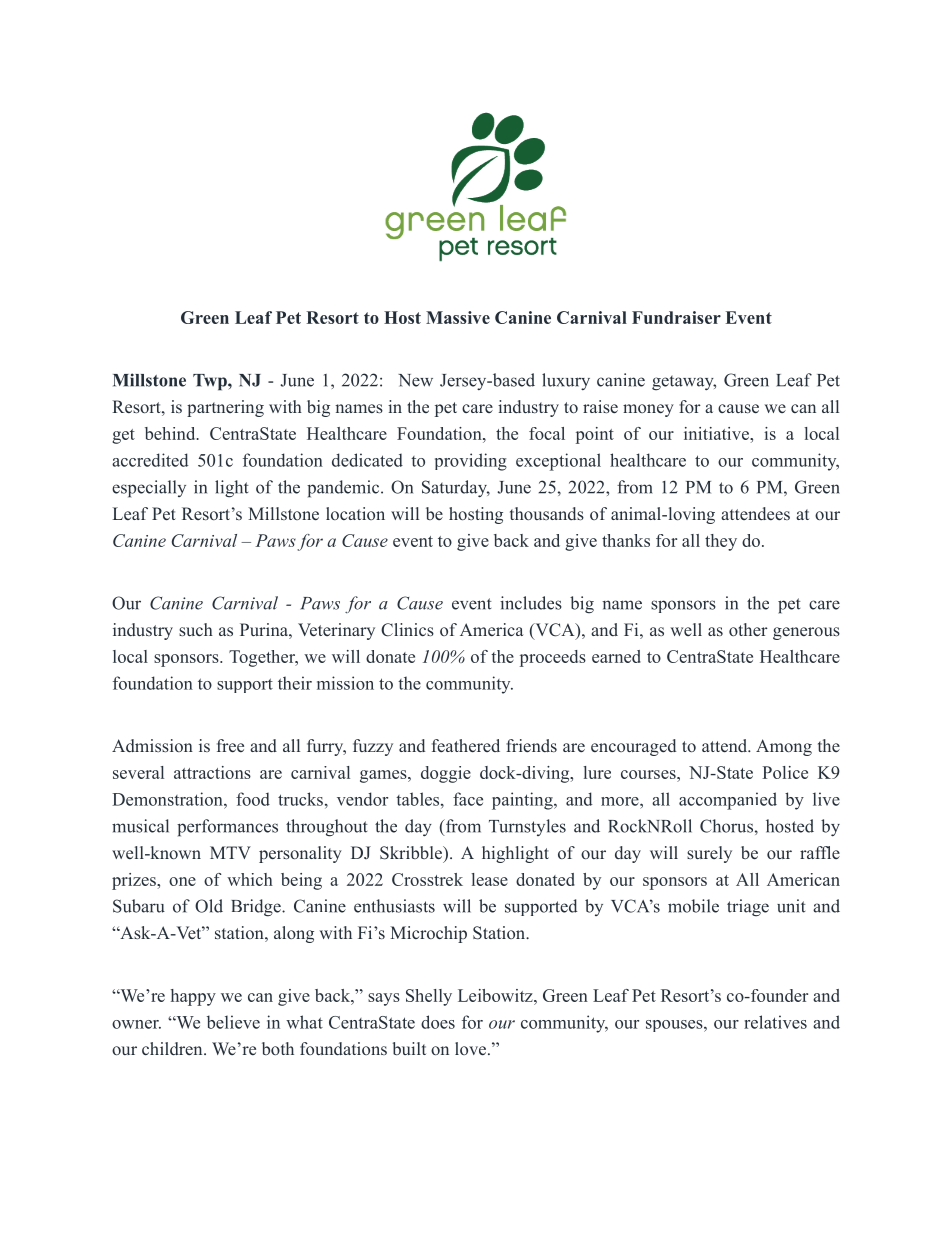 This page has height=1233, width=952. I want to click on other, so click(748, 629).
